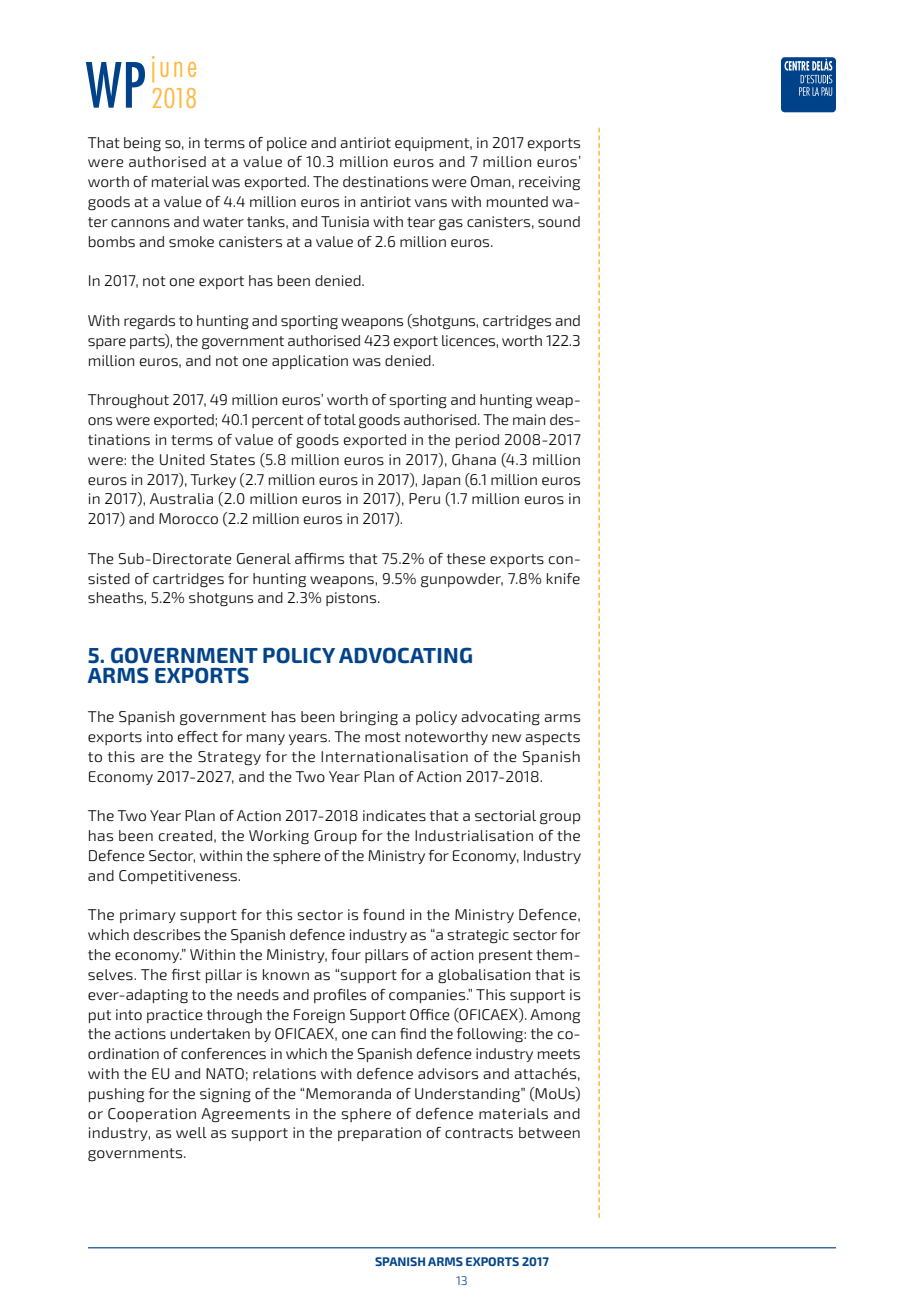 This screenshot has width=924, height=1308. What do you see at coordinates (287, 144) in the screenshot?
I see `police` at bounding box center [287, 144].
